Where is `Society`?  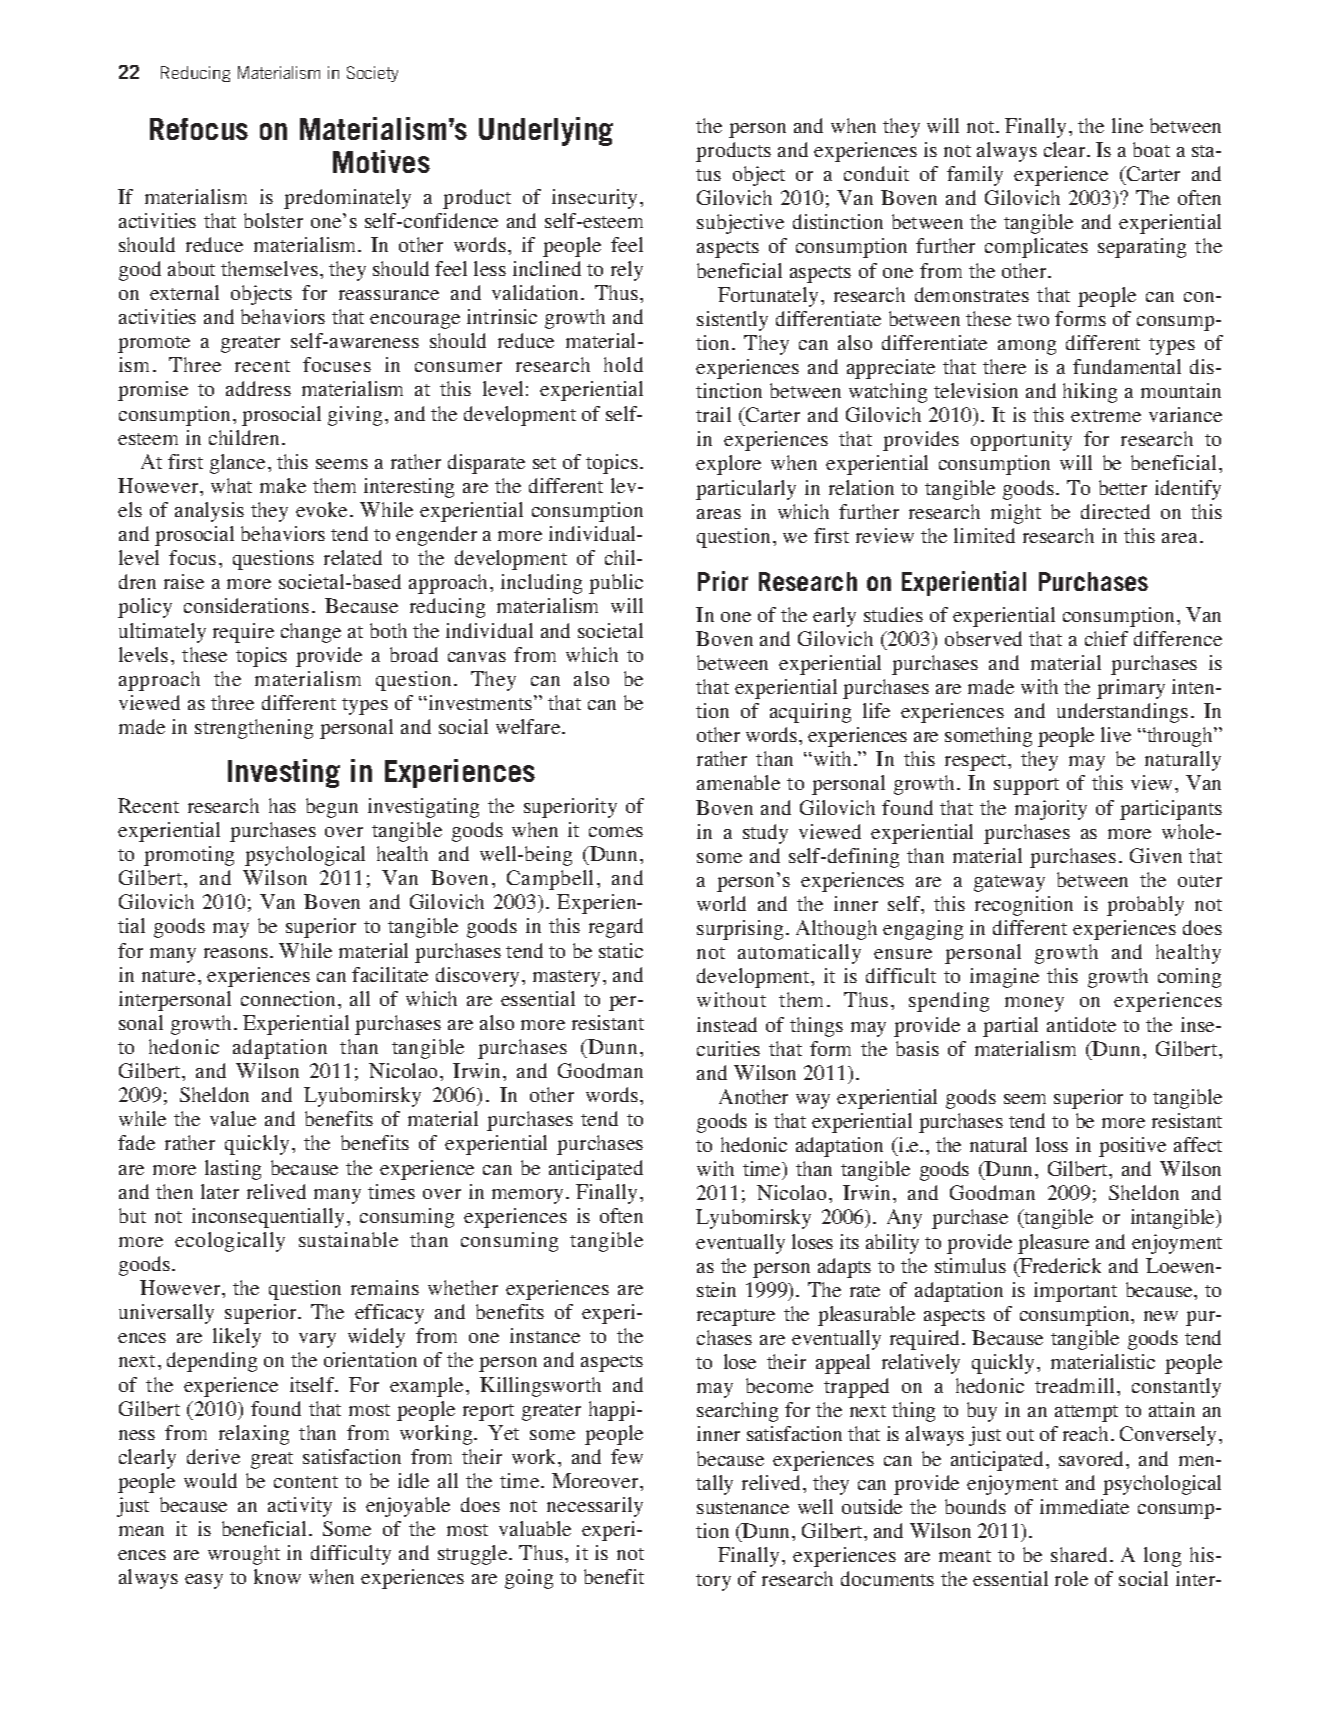 Society is located at coordinates (372, 74).
